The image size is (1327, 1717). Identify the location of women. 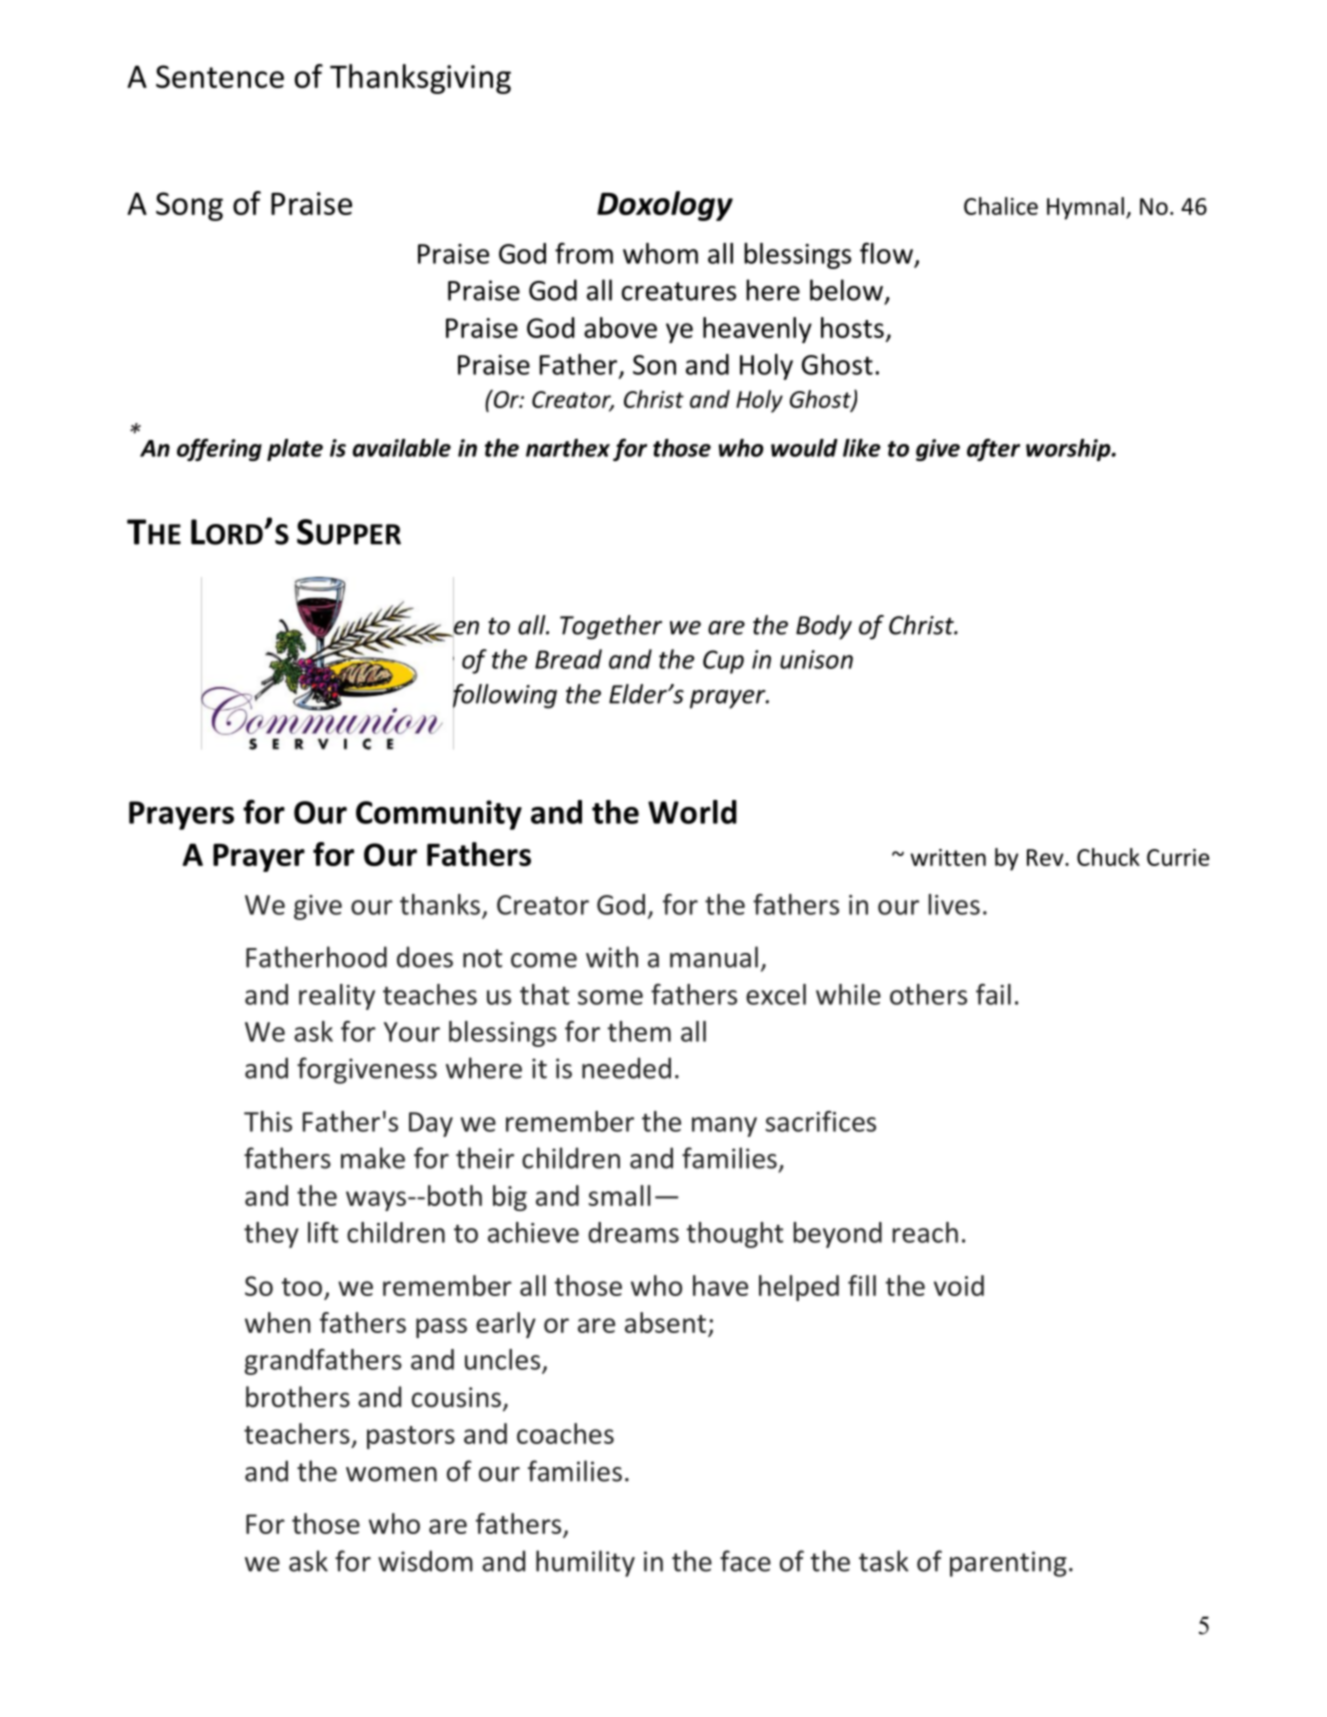
(391, 1474).
